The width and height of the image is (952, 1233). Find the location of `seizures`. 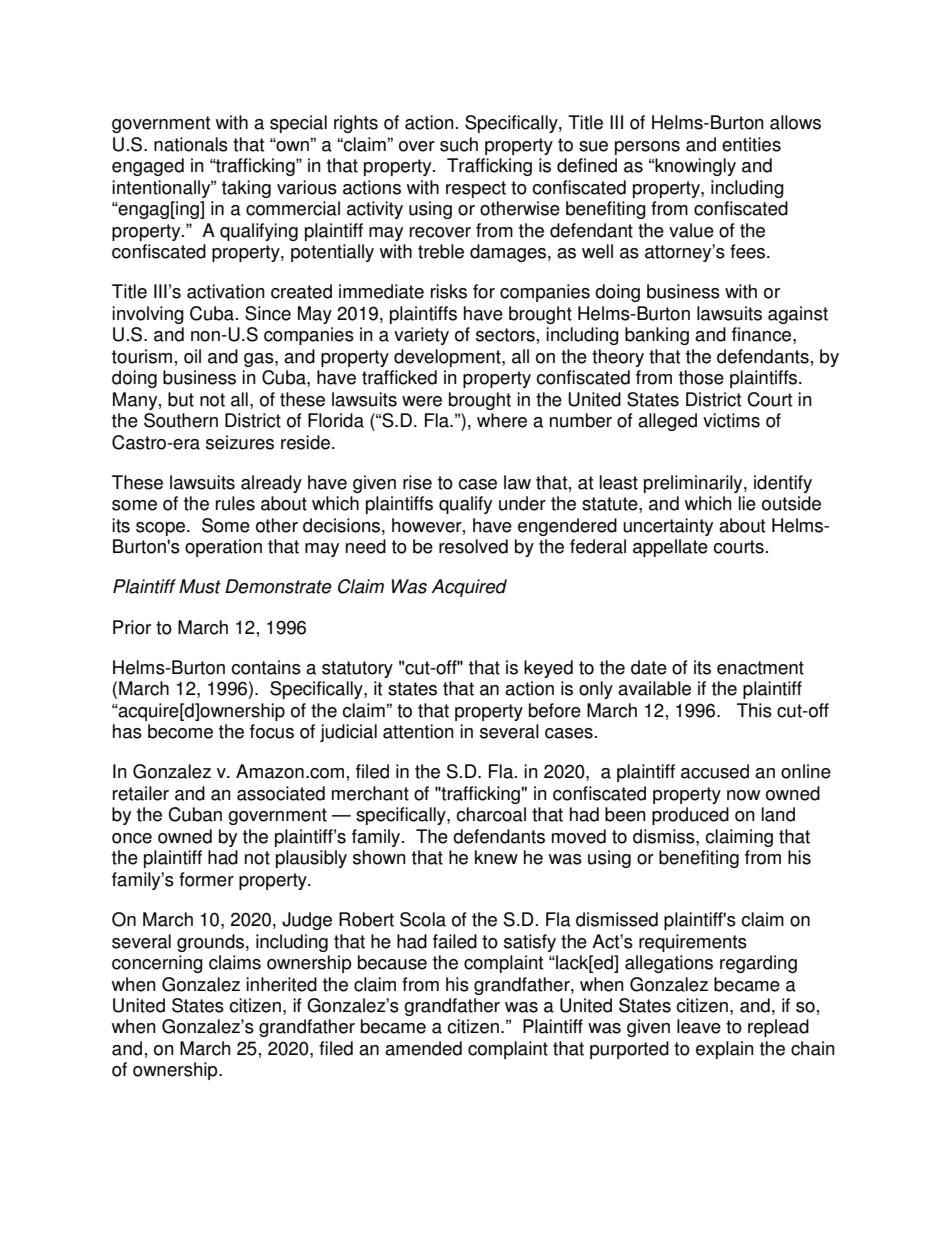

seizures is located at coordinates (240, 442).
